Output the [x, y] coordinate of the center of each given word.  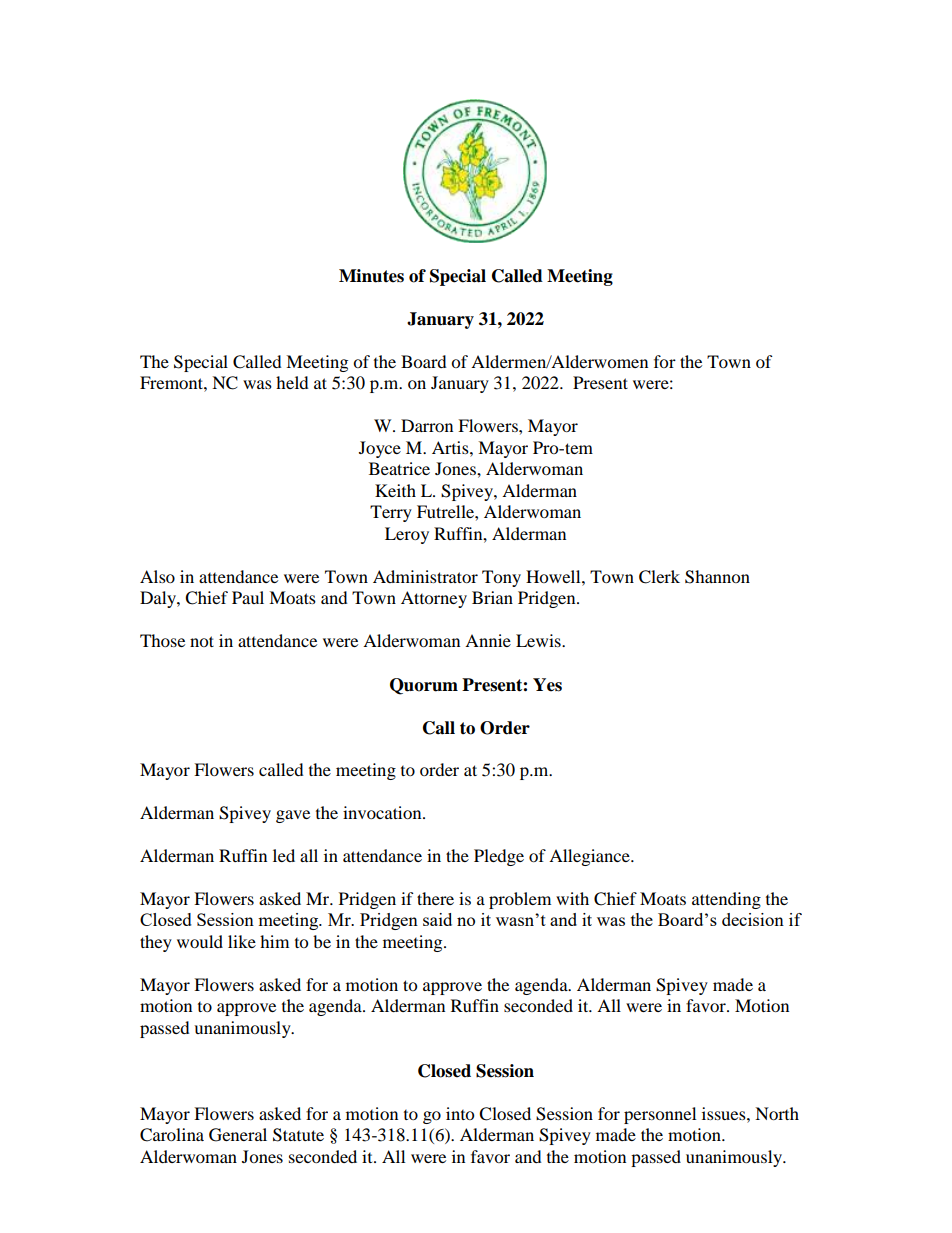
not [202, 641]
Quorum [424, 686]
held [292, 382]
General [238, 1135]
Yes [547, 685]
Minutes [371, 276]
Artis [451, 447]
